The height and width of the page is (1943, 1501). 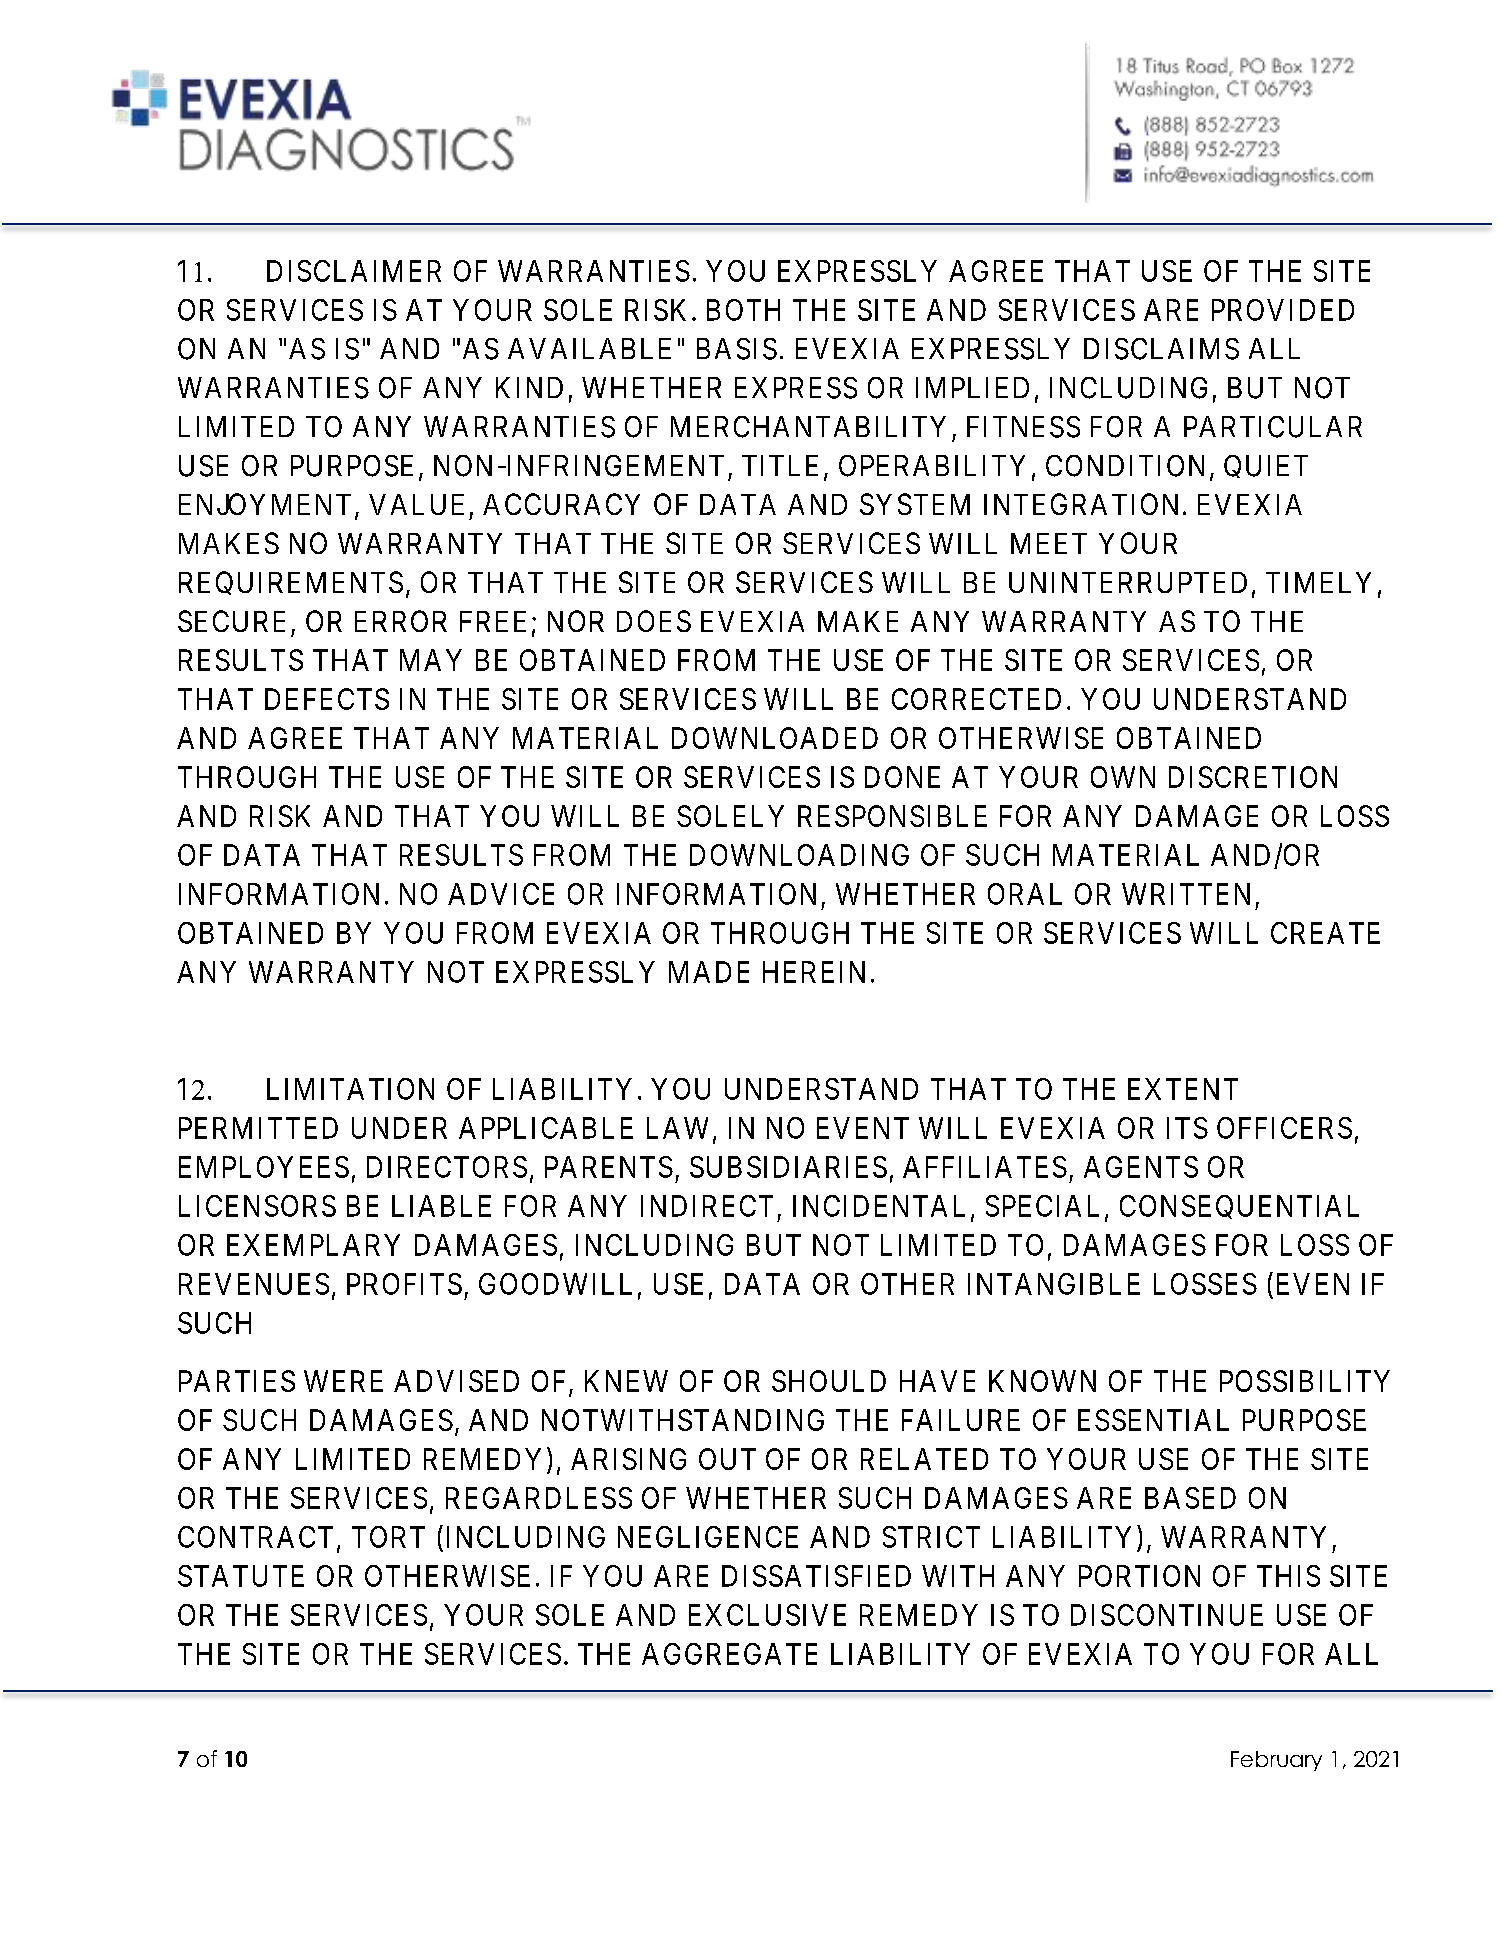 I want to click on AGGREGATE, so click(x=729, y=1654).
